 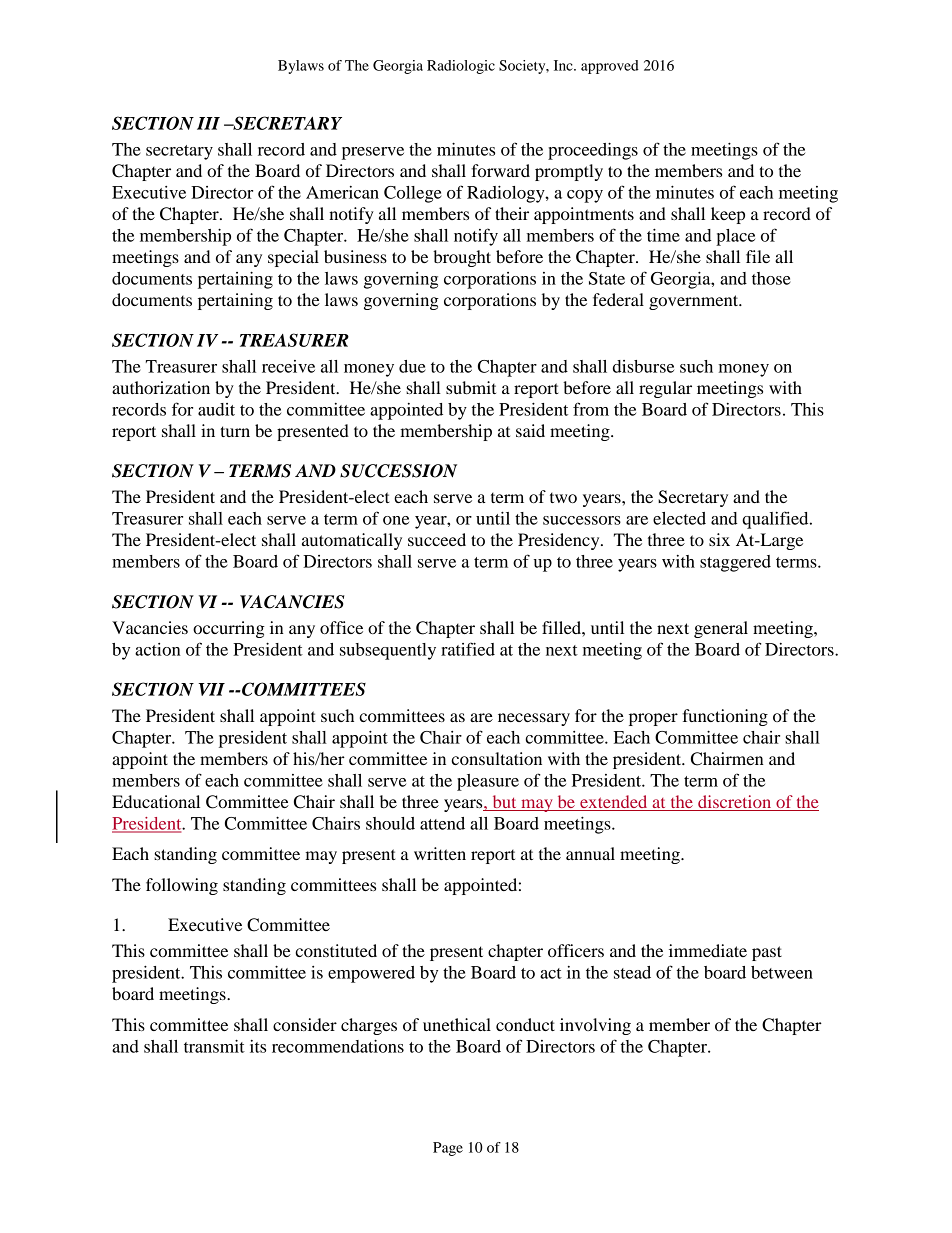 What do you see at coordinates (208, 123) in the image?
I see `III` at bounding box center [208, 123].
